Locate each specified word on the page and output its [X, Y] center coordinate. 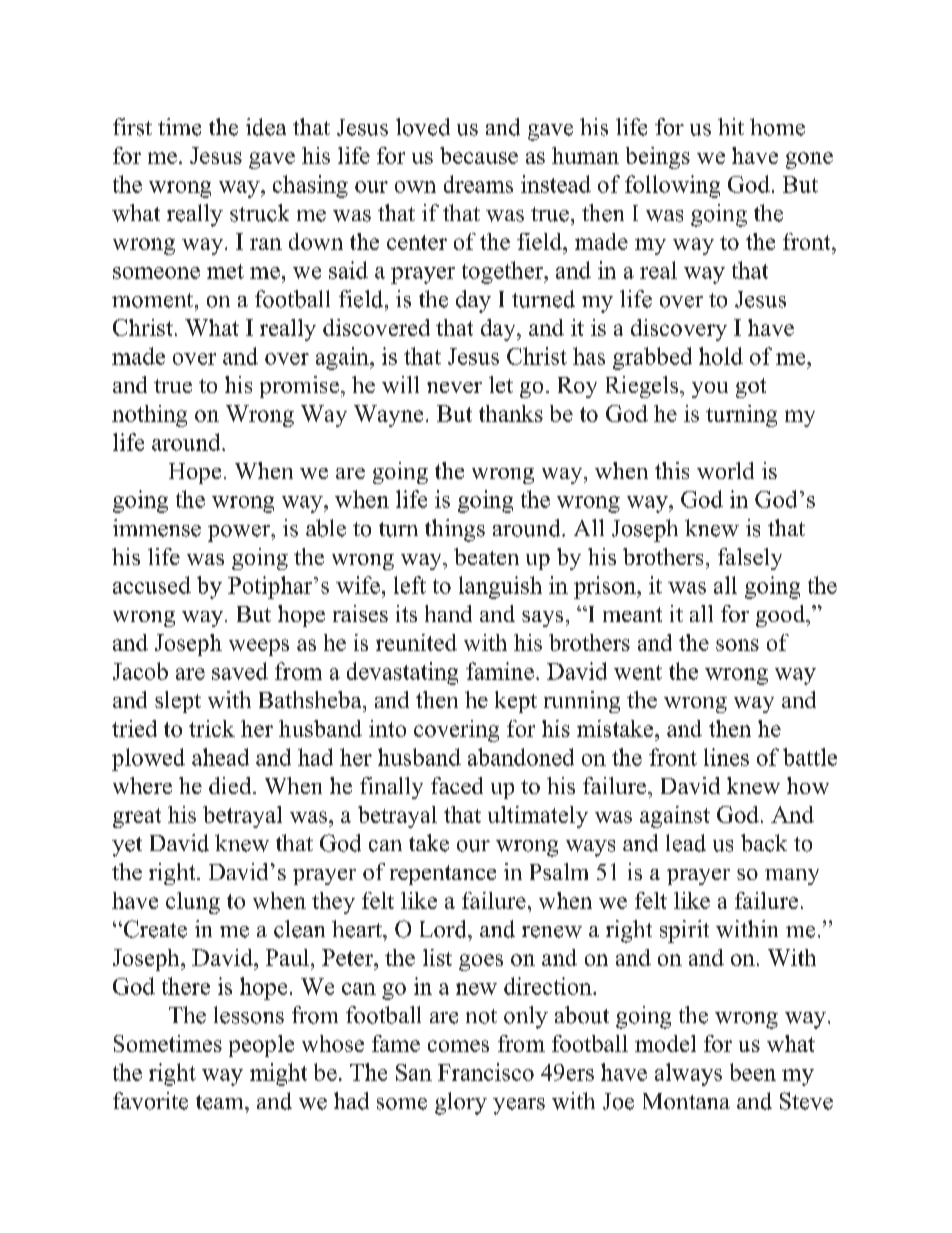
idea [266, 127]
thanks [511, 413]
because [479, 155]
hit [731, 126]
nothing [149, 416]
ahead [220, 757]
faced [457, 785]
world [725, 470]
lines [726, 757]
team [221, 1102]
